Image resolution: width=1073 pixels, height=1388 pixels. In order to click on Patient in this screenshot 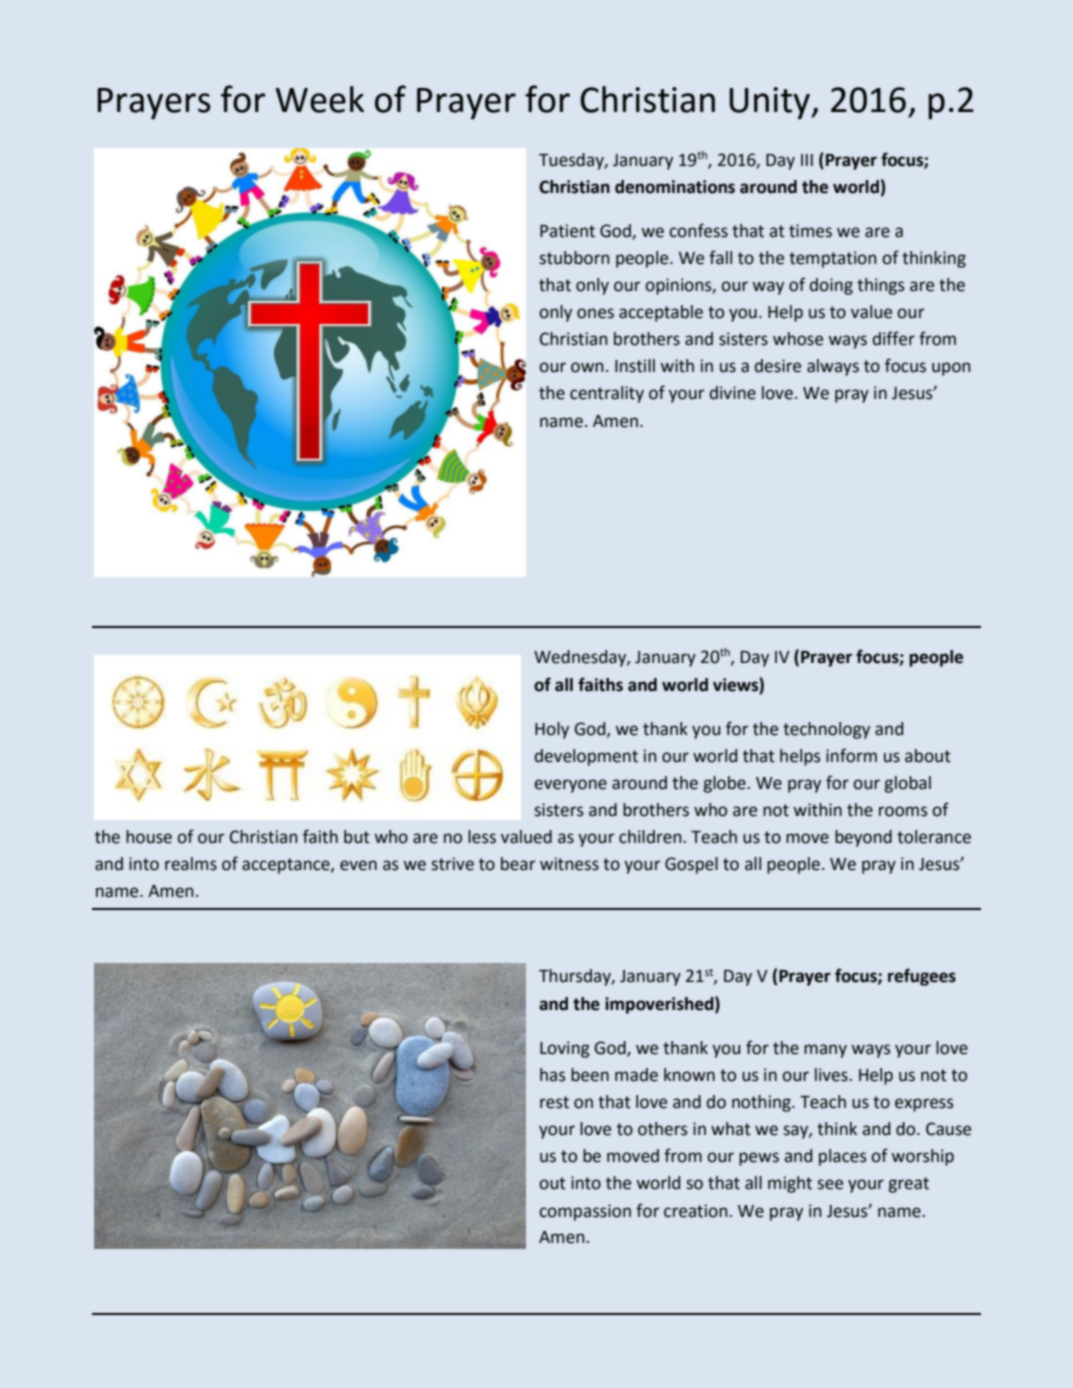, I will do `click(567, 231)`.
